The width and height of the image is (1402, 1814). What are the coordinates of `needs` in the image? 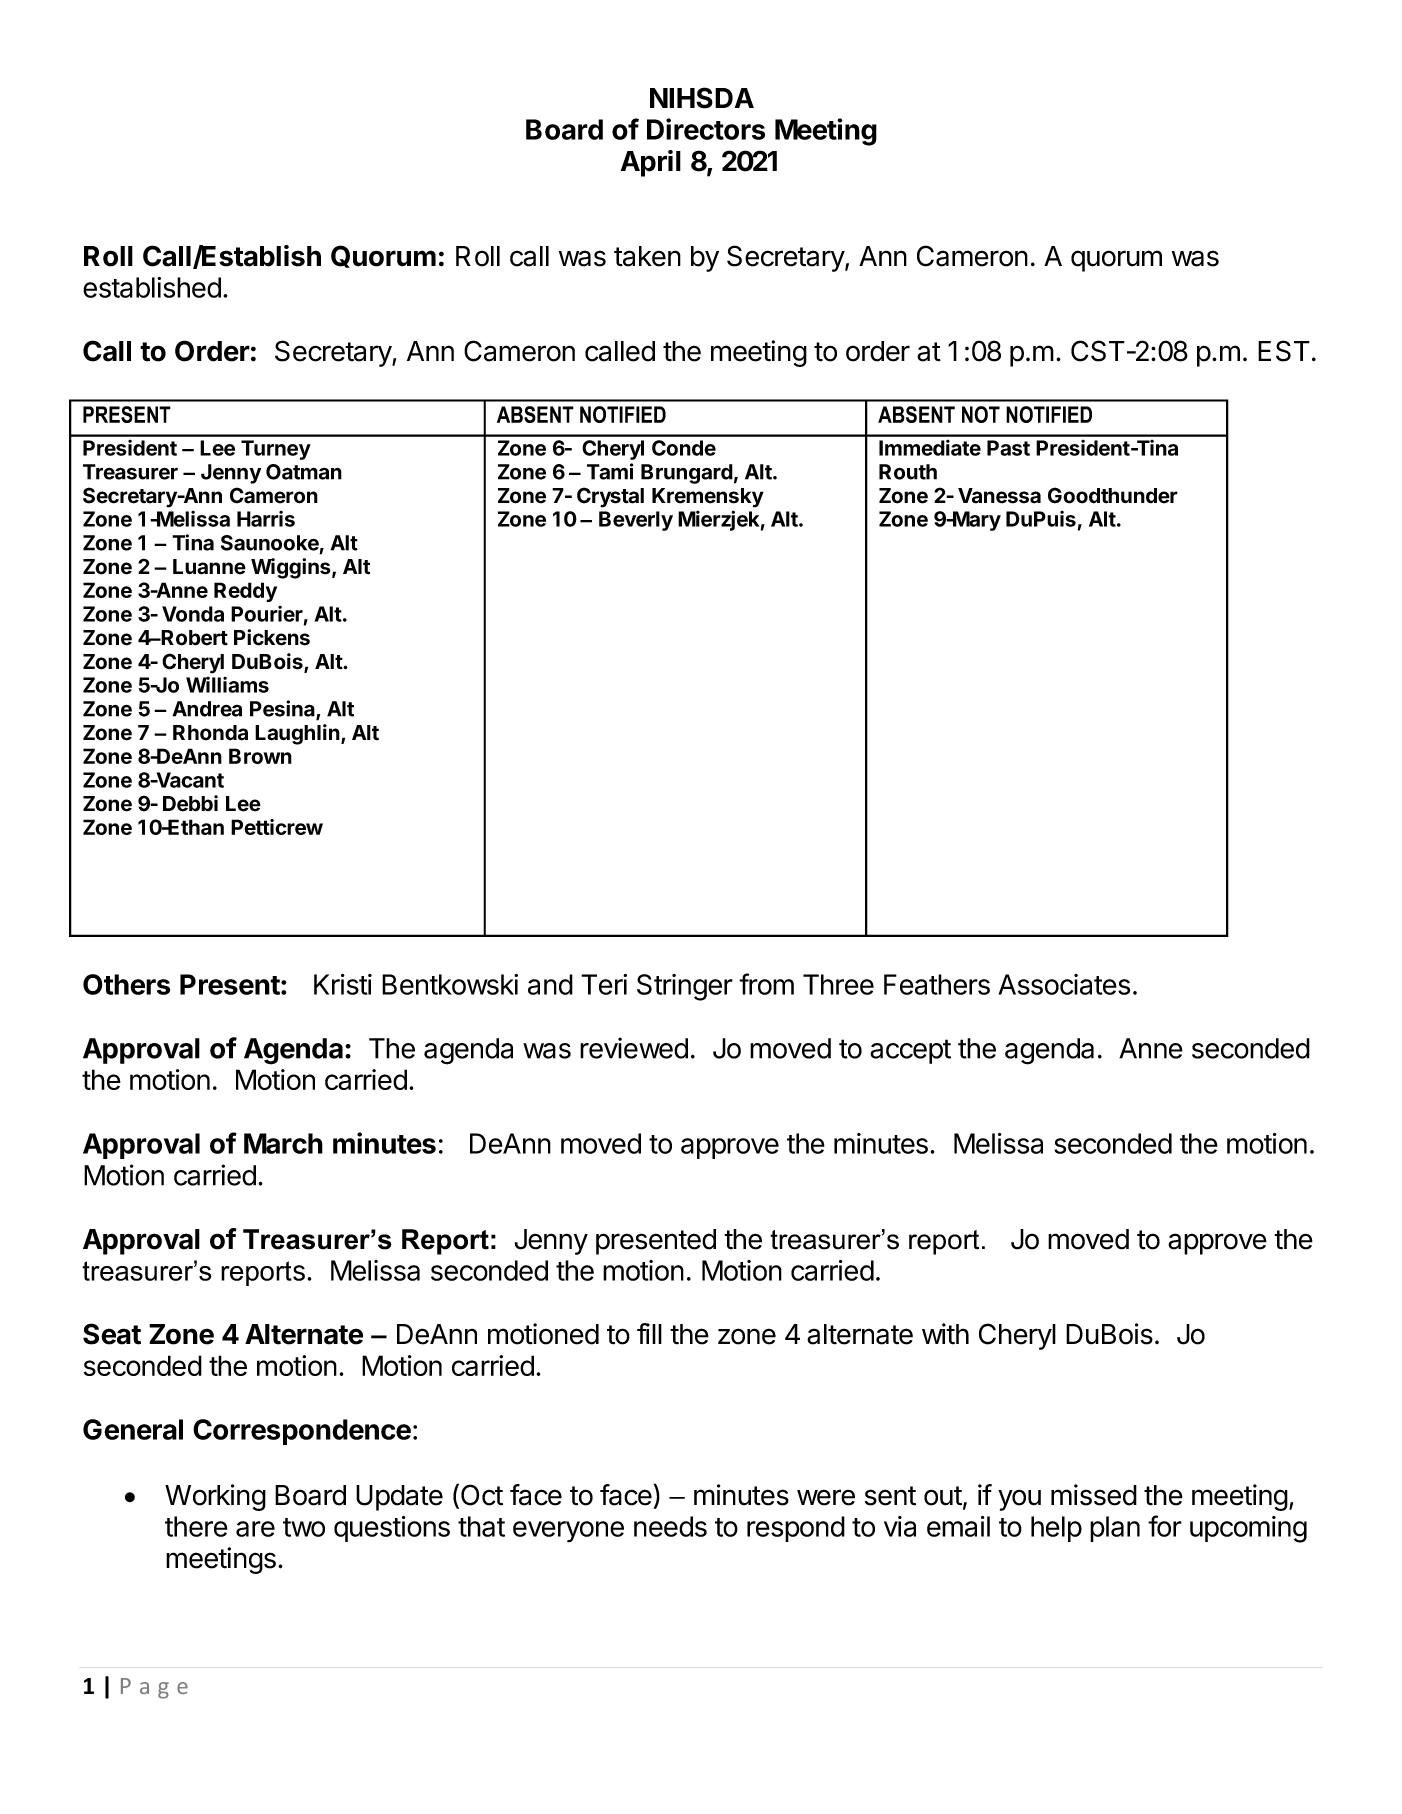 It's located at (670, 1526).
